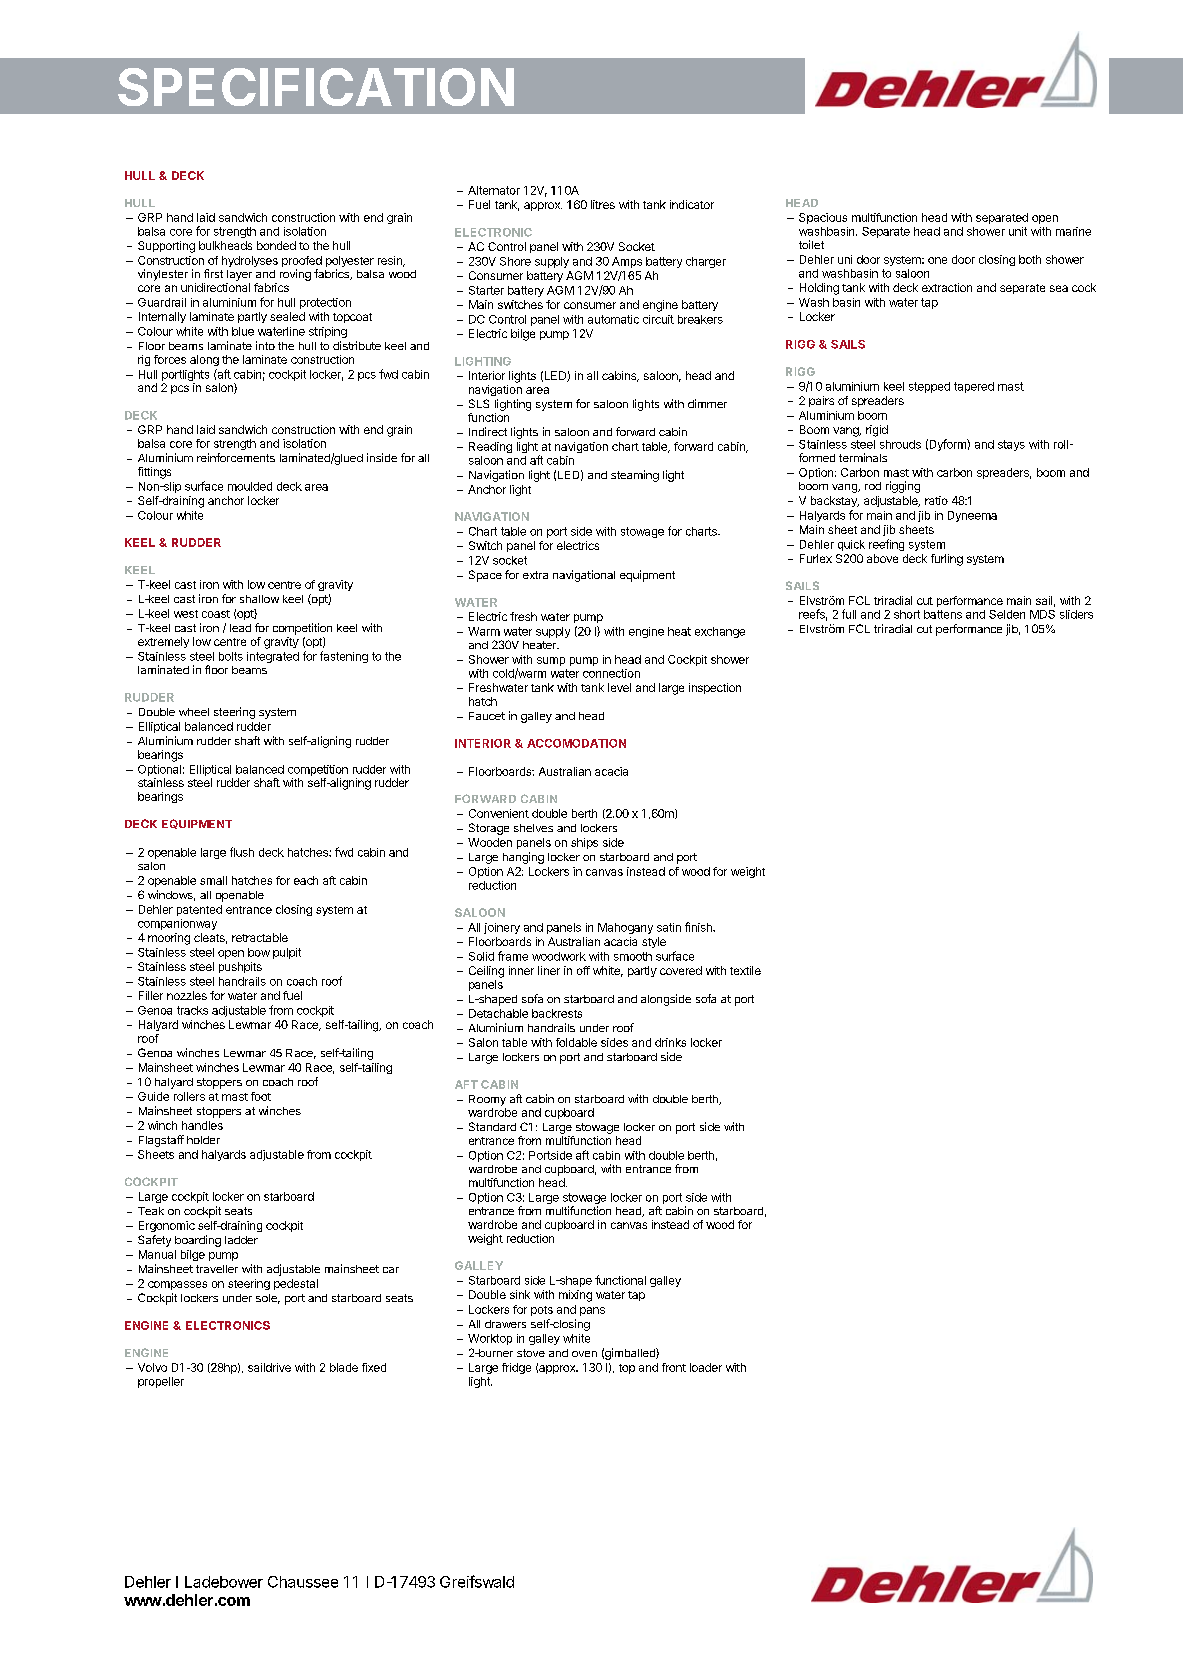 This document has height=1673, width=1183. I want to click on litres, so click(603, 204).
